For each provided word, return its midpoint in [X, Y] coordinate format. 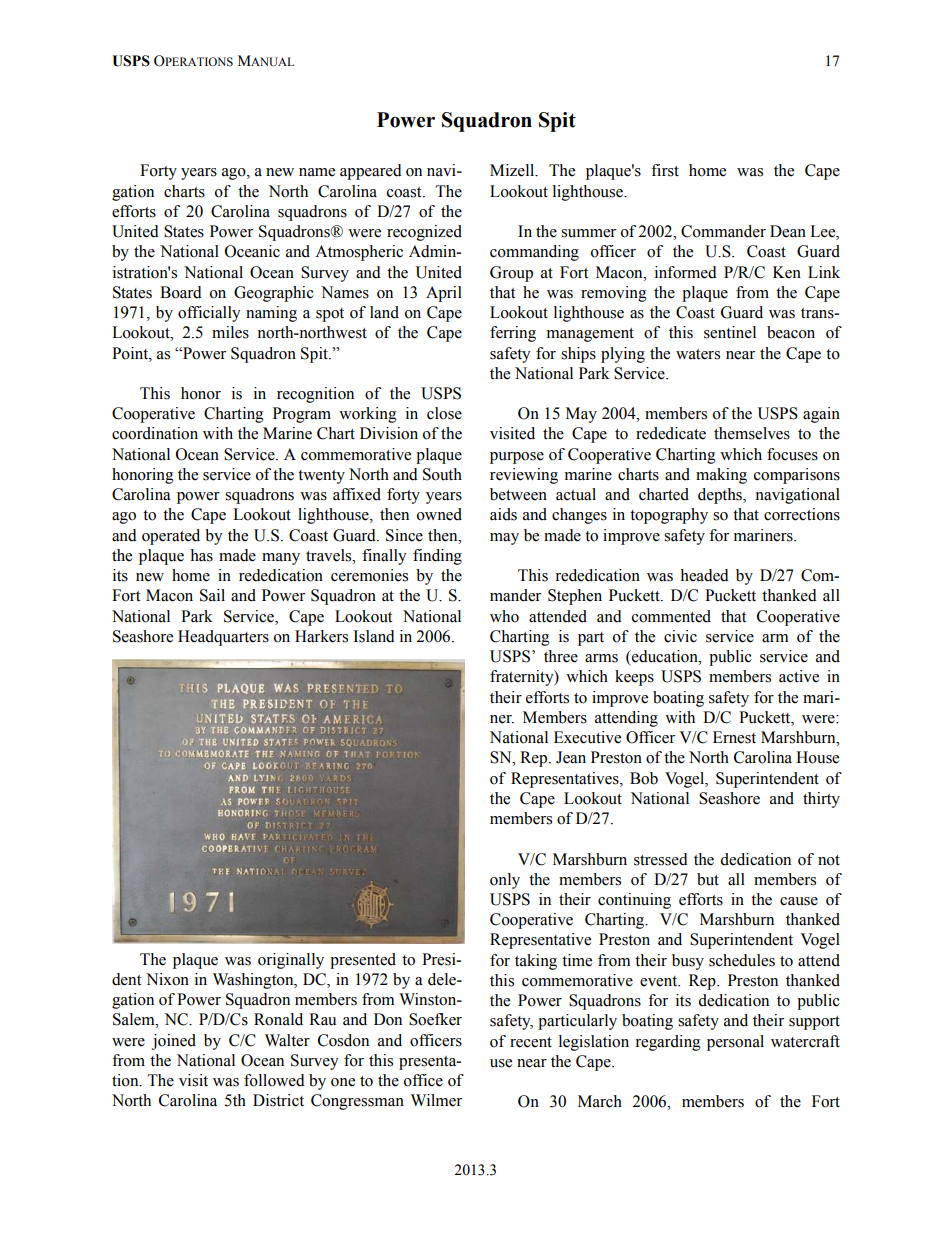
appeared [371, 172]
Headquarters [223, 638]
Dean [788, 231]
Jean [571, 757]
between [518, 494]
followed [274, 1080]
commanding [534, 253]
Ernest [734, 737]
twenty [321, 477]
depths [721, 496]
